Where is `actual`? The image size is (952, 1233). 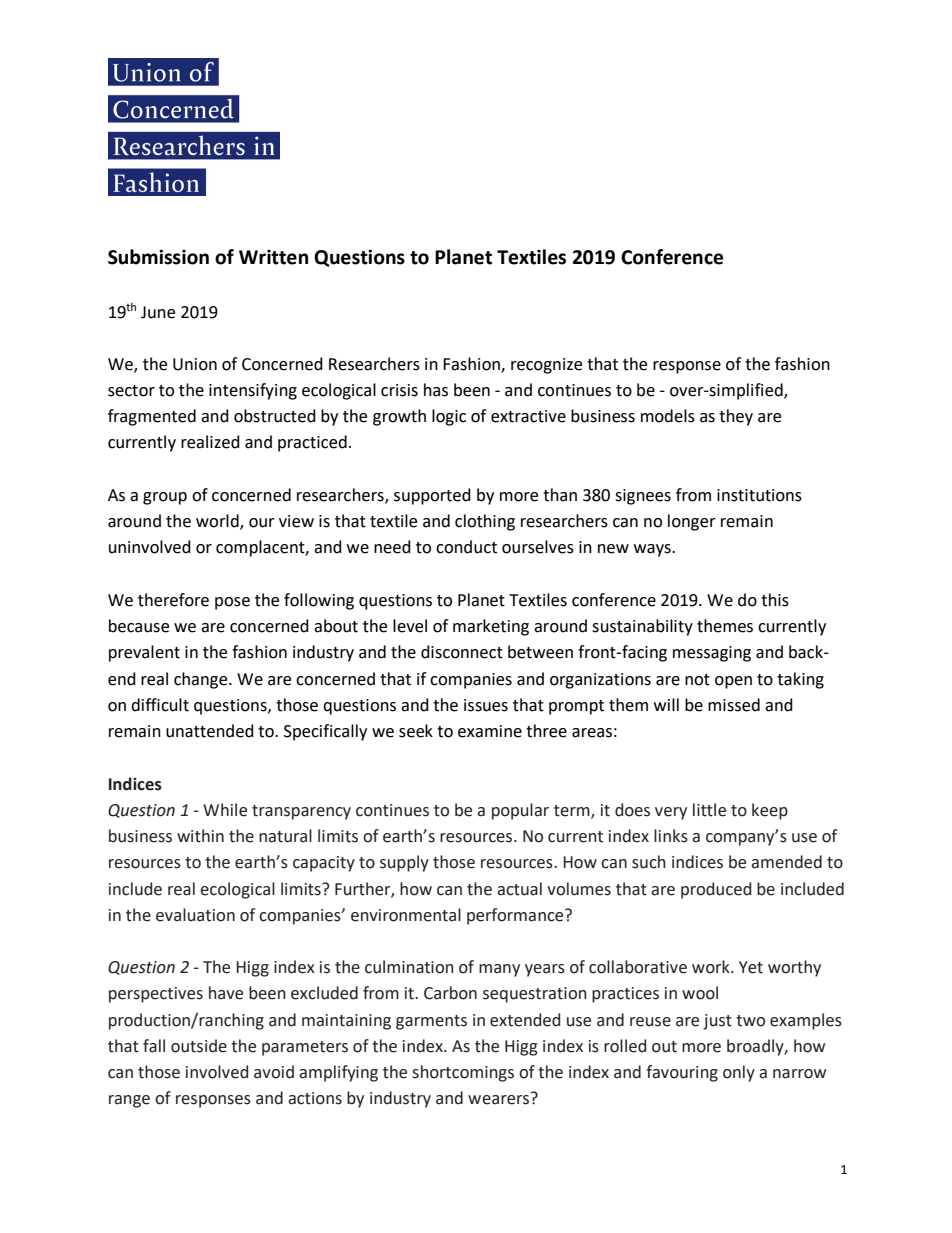
actual is located at coordinates (519, 889).
